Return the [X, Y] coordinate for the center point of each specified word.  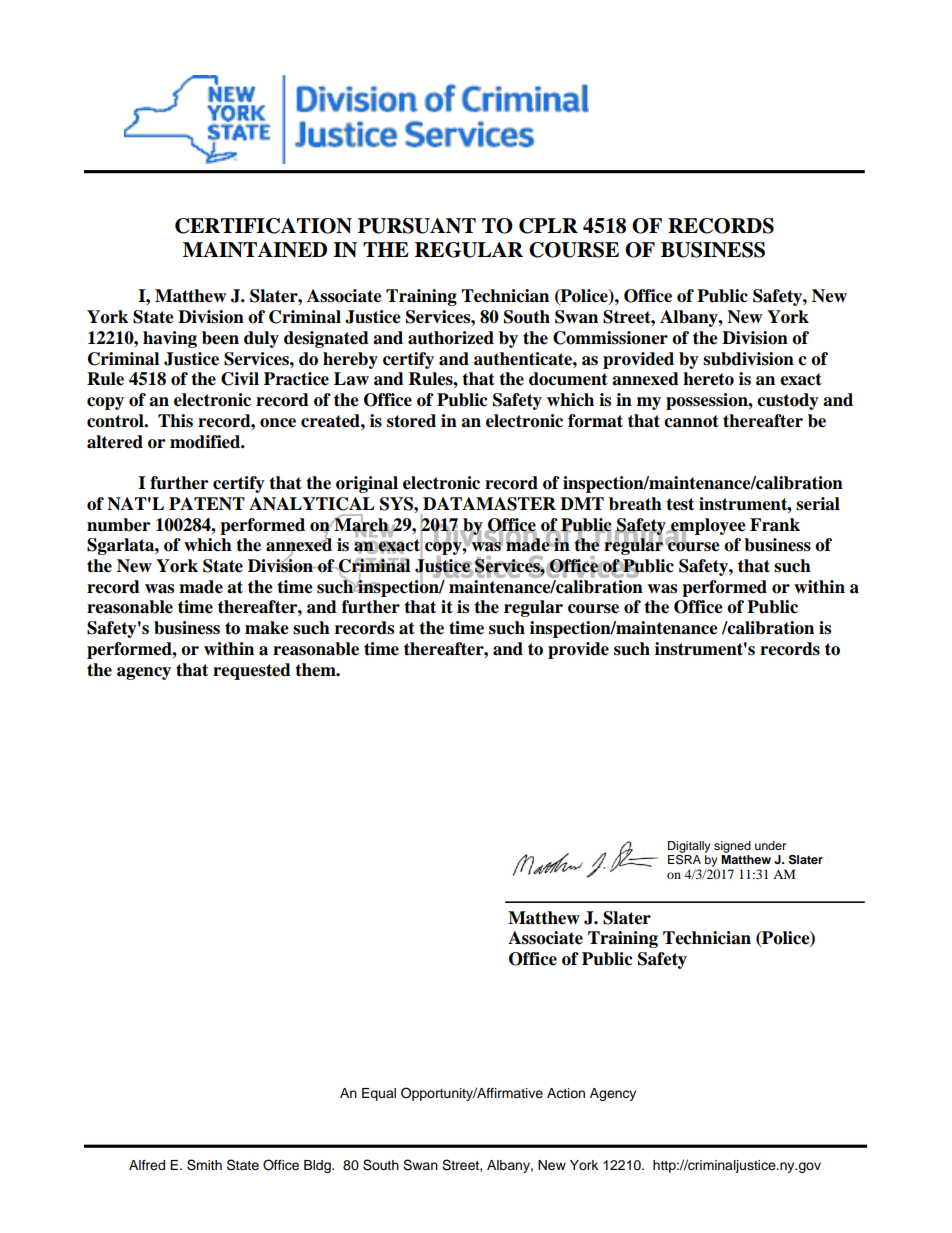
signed [732, 847]
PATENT [207, 503]
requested [252, 671]
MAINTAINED [255, 250]
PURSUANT [417, 226]
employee [707, 527]
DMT [582, 503]
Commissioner [610, 338]
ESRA [684, 858]
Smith [204, 1165]
